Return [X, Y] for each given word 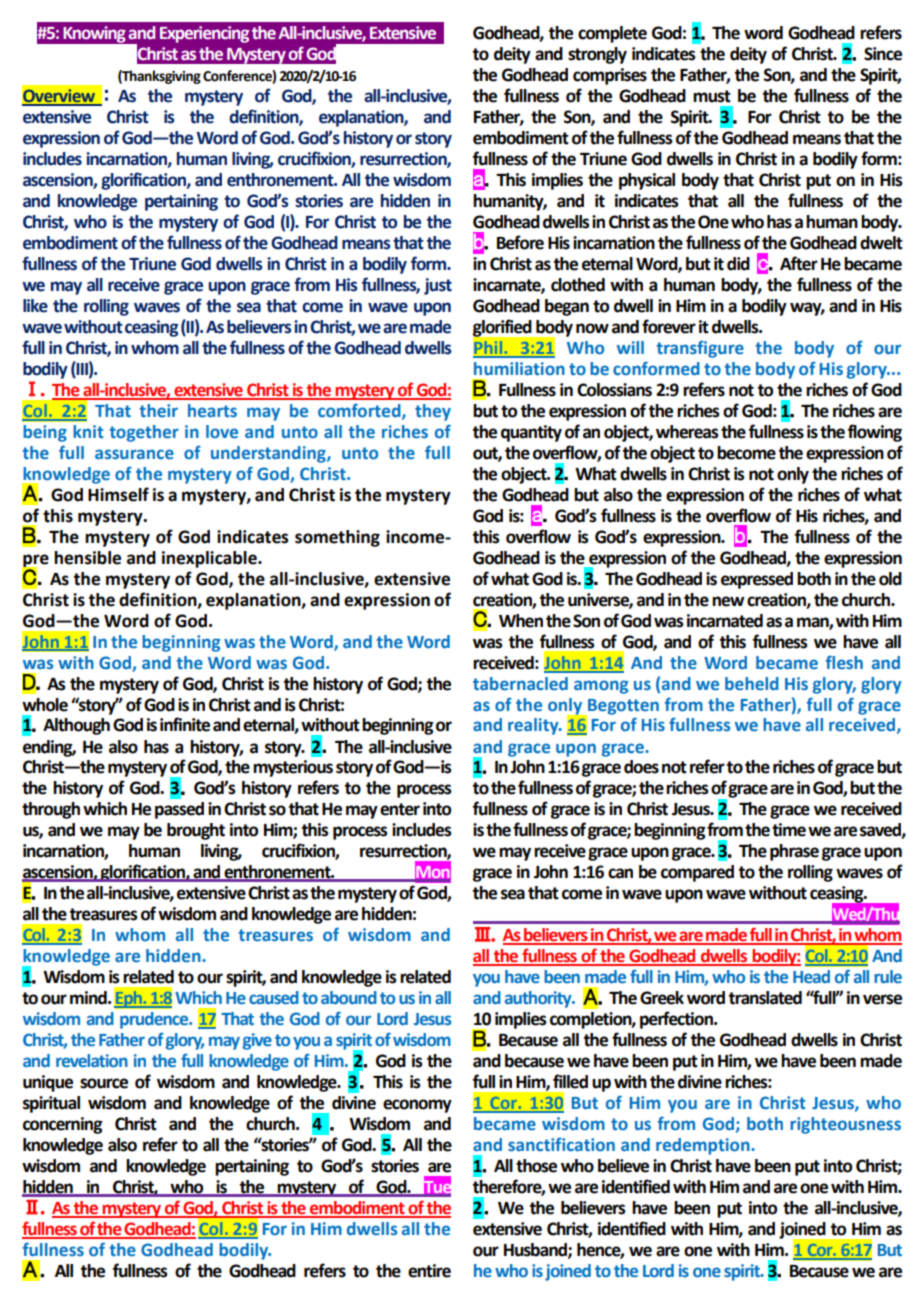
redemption [704, 1146]
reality [534, 726]
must [712, 96]
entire [429, 1271]
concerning [63, 1125]
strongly [597, 55]
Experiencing [204, 34]
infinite [185, 724]
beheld [752, 683]
